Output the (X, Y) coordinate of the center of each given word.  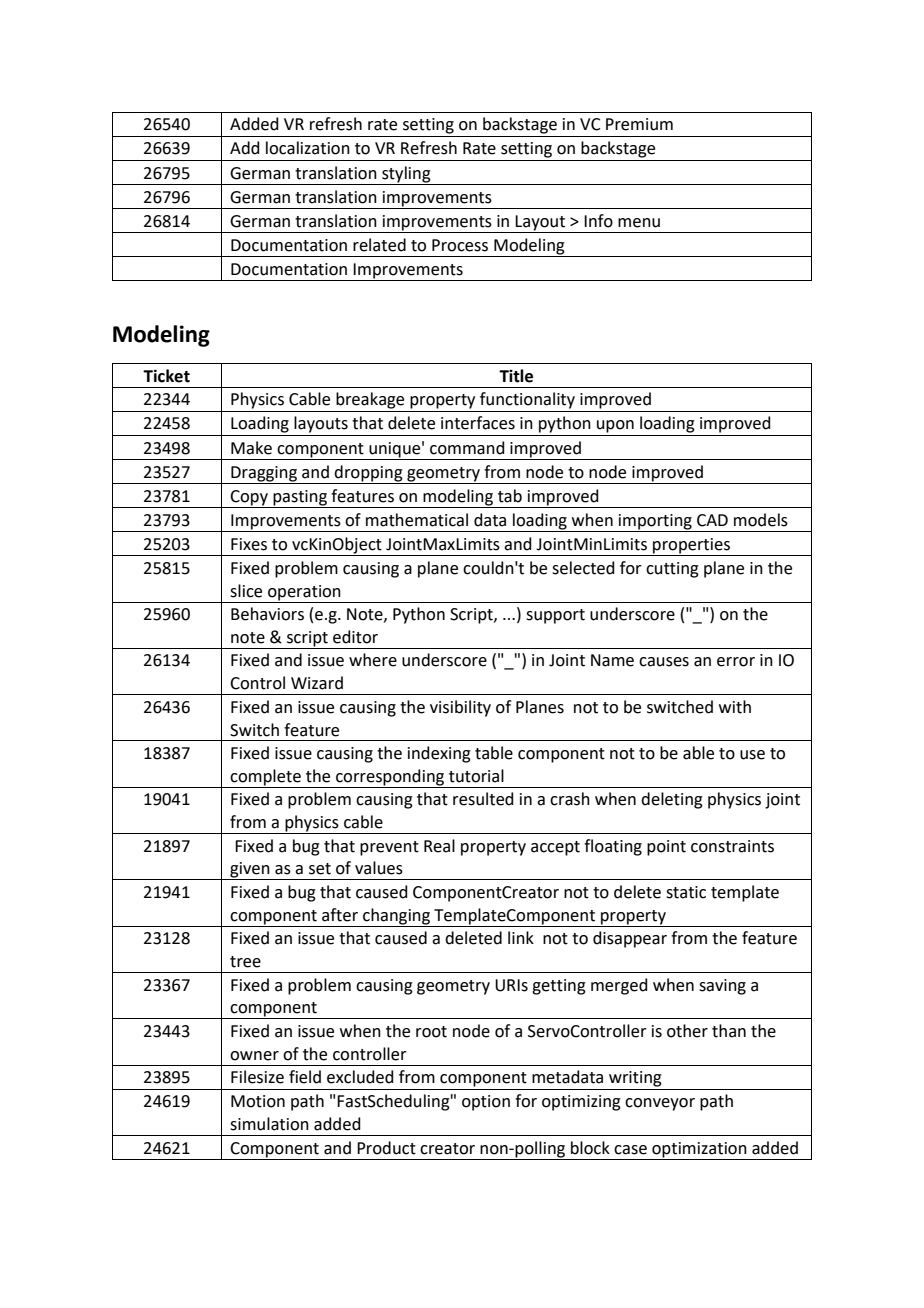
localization (308, 148)
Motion (258, 1101)
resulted (483, 799)
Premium (639, 124)
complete (266, 778)
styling (406, 174)
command (467, 448)
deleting (672, 800)
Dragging (264, 474)
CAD (712, 520)
